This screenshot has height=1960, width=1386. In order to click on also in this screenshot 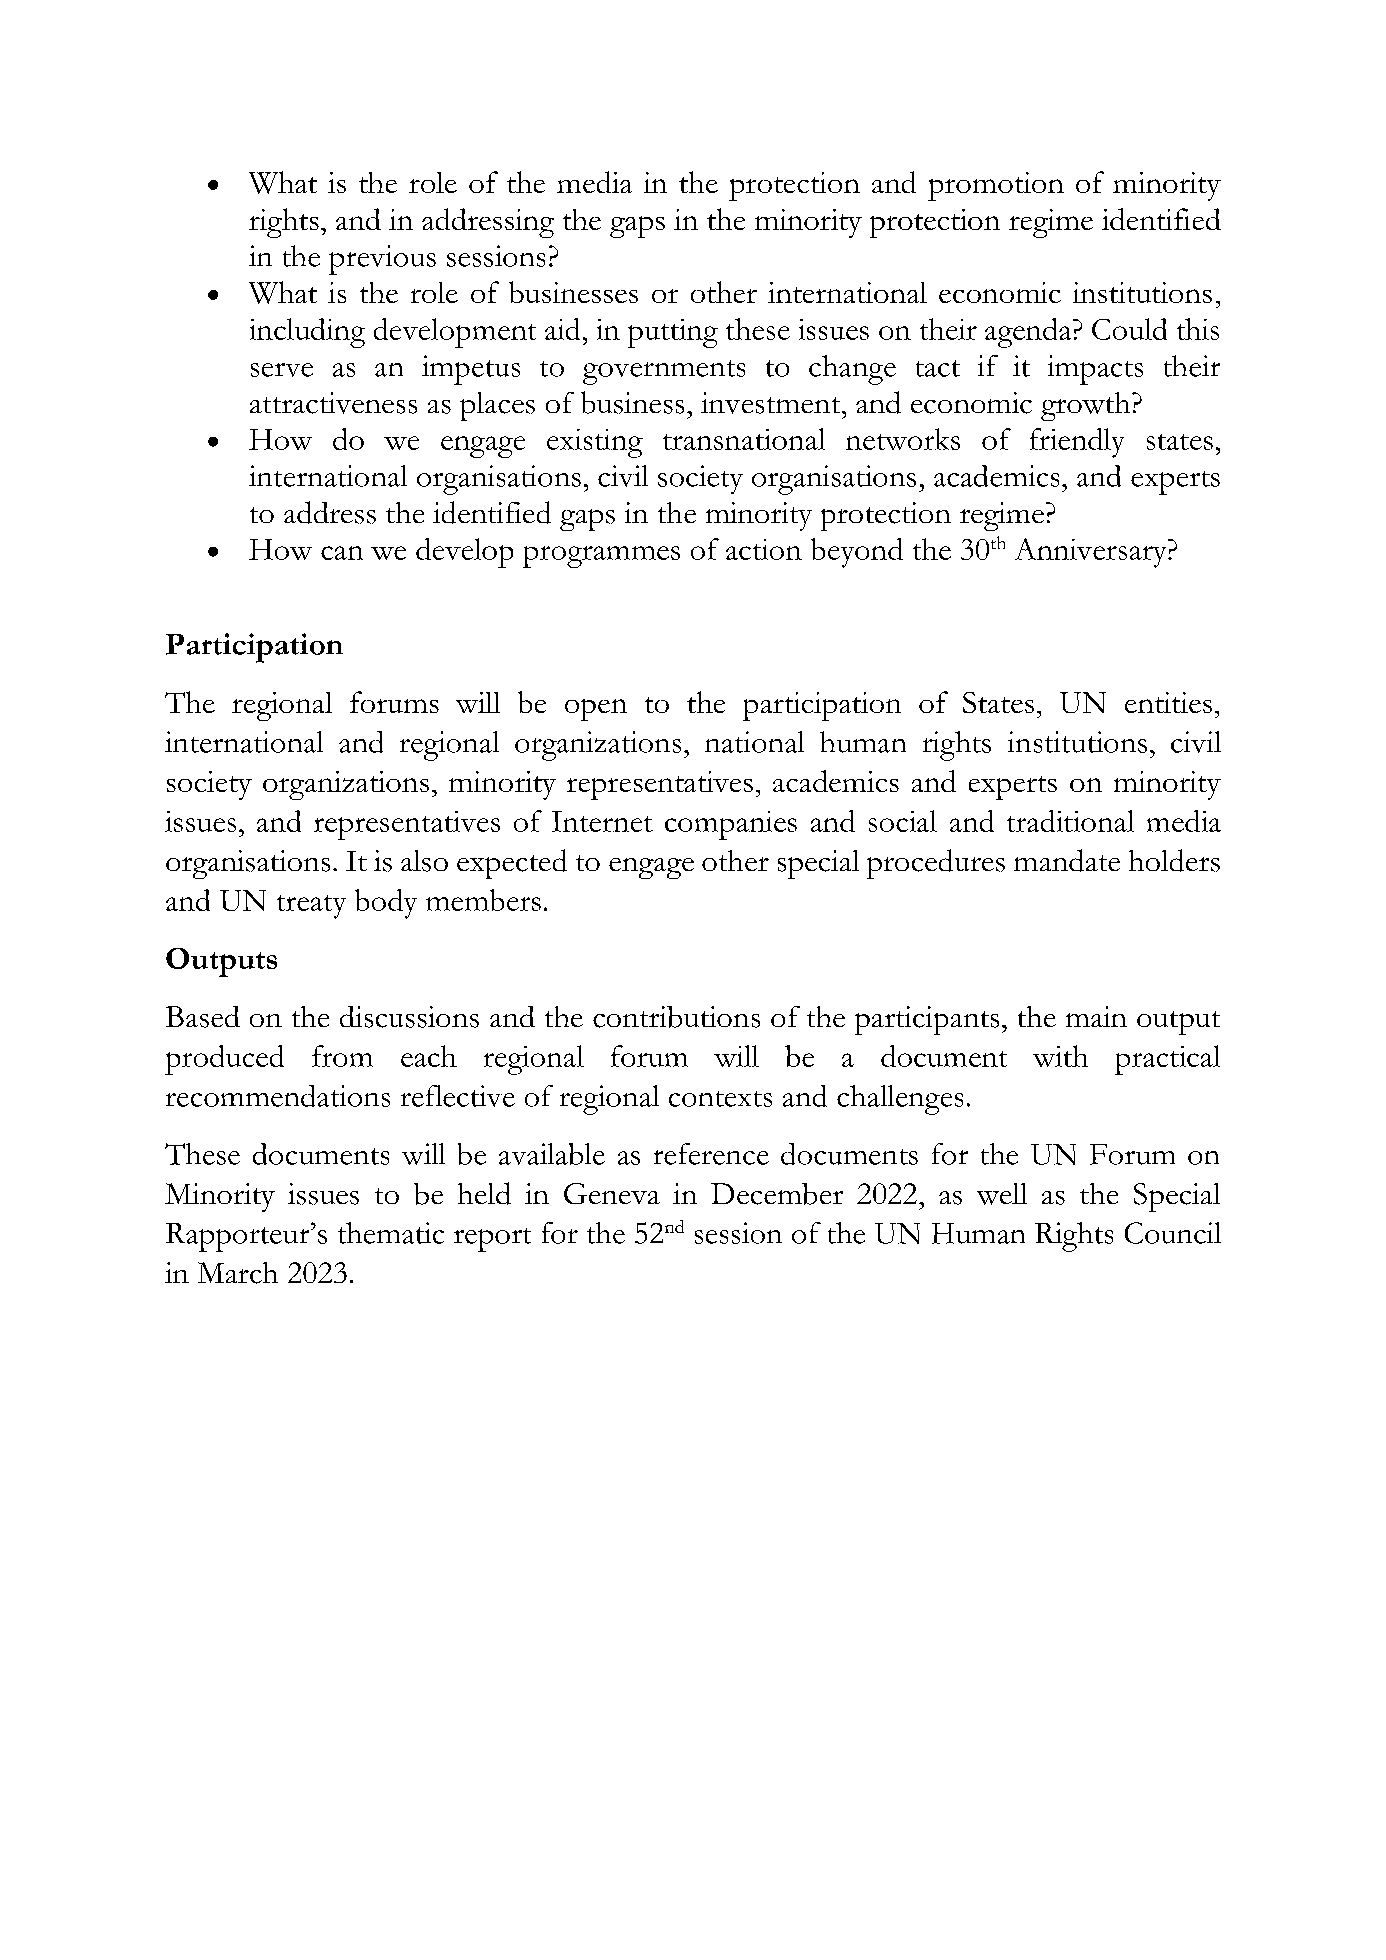, I will do `click(424, 861)`.
